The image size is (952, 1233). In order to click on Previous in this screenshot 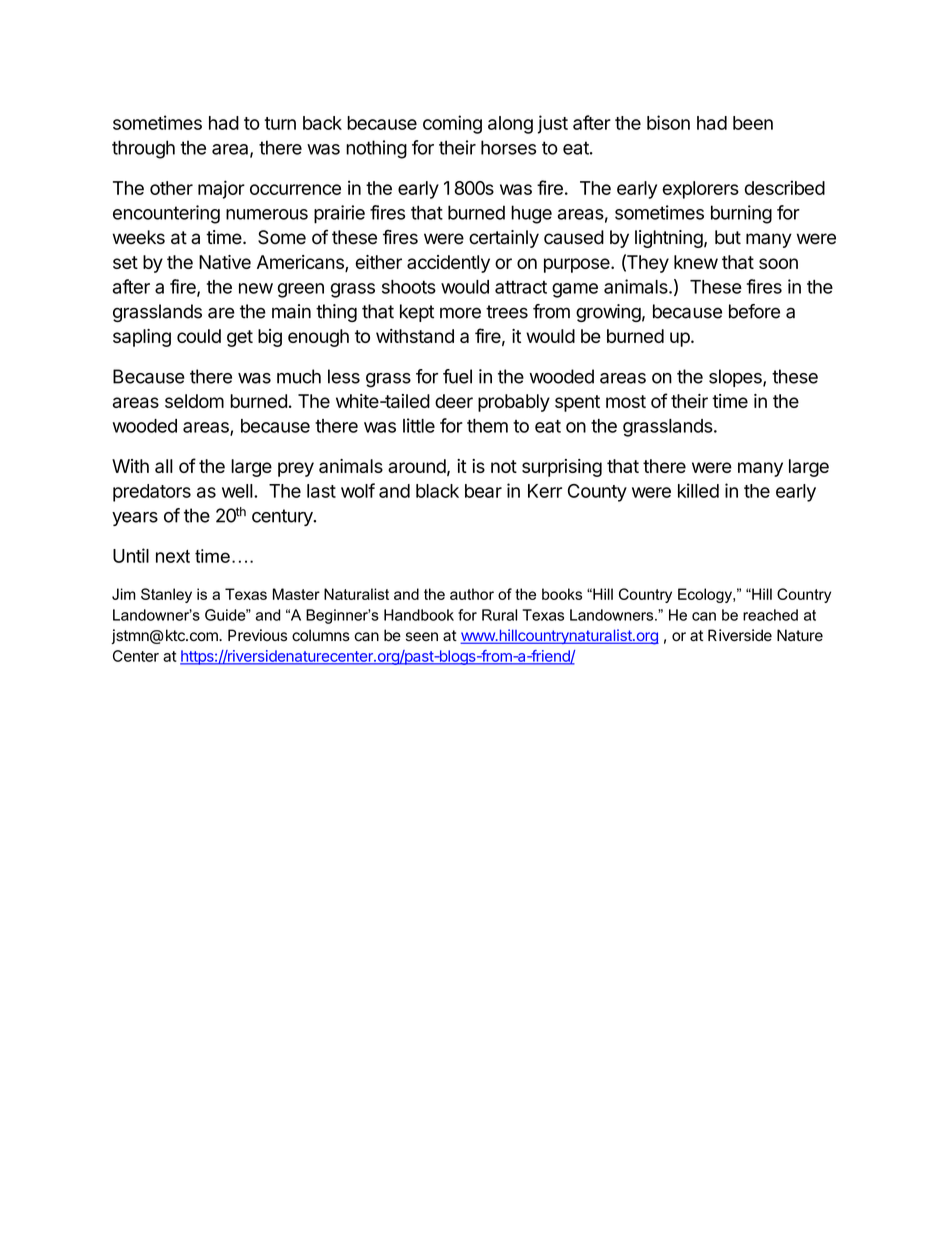, I will do `click(257, 635)`.
